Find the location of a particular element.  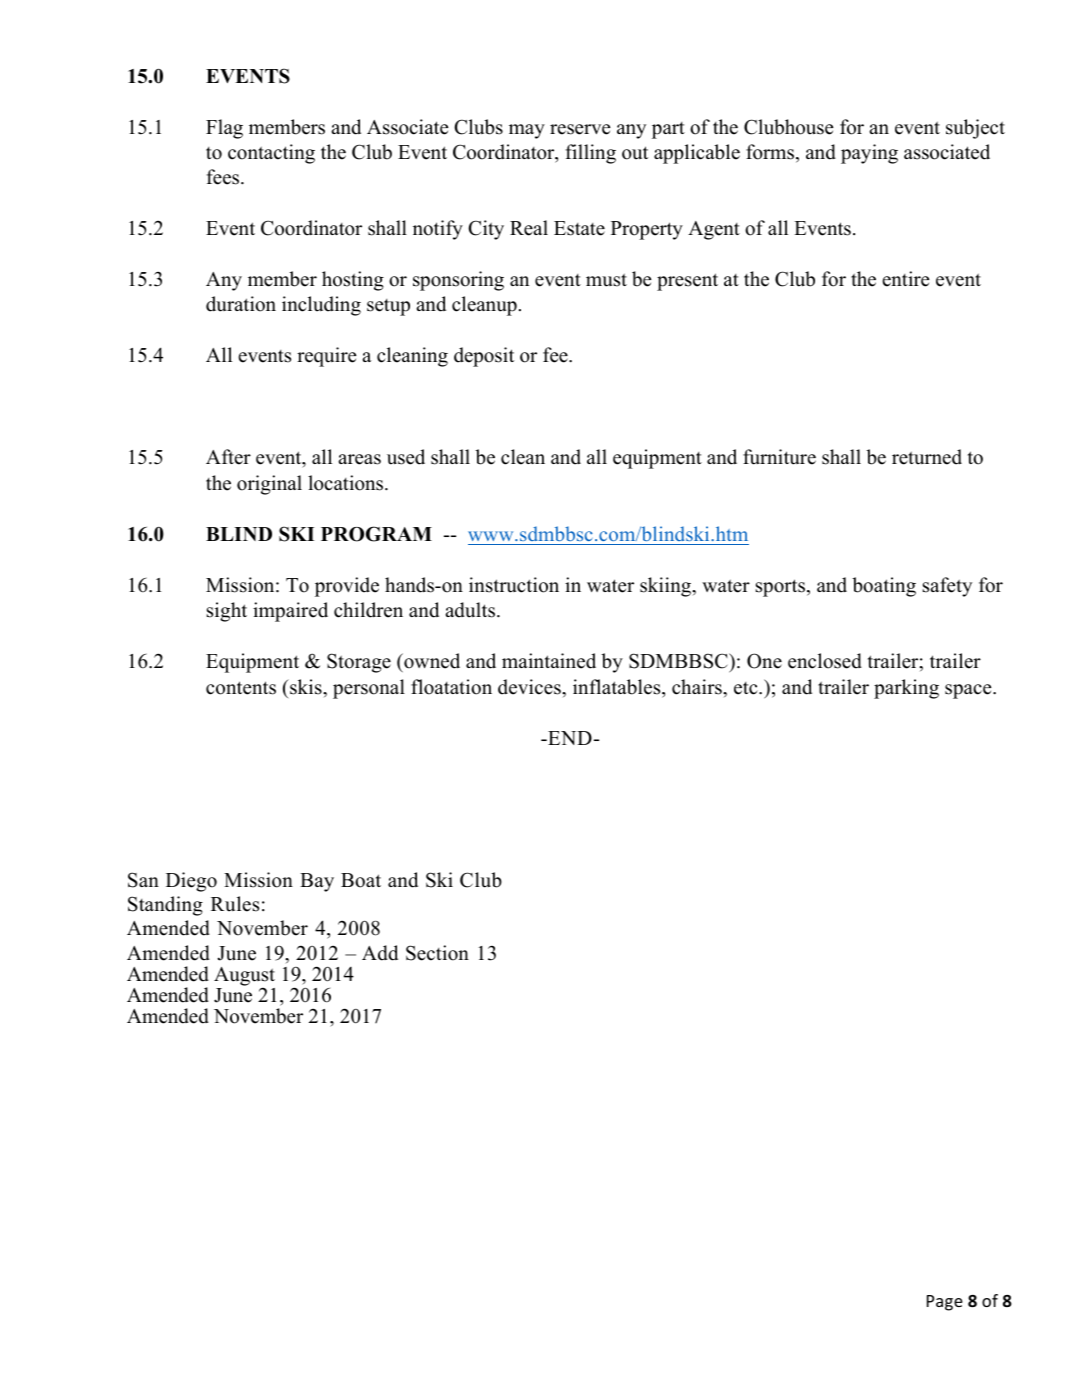

Bay is located at coordinates (317, 882).
